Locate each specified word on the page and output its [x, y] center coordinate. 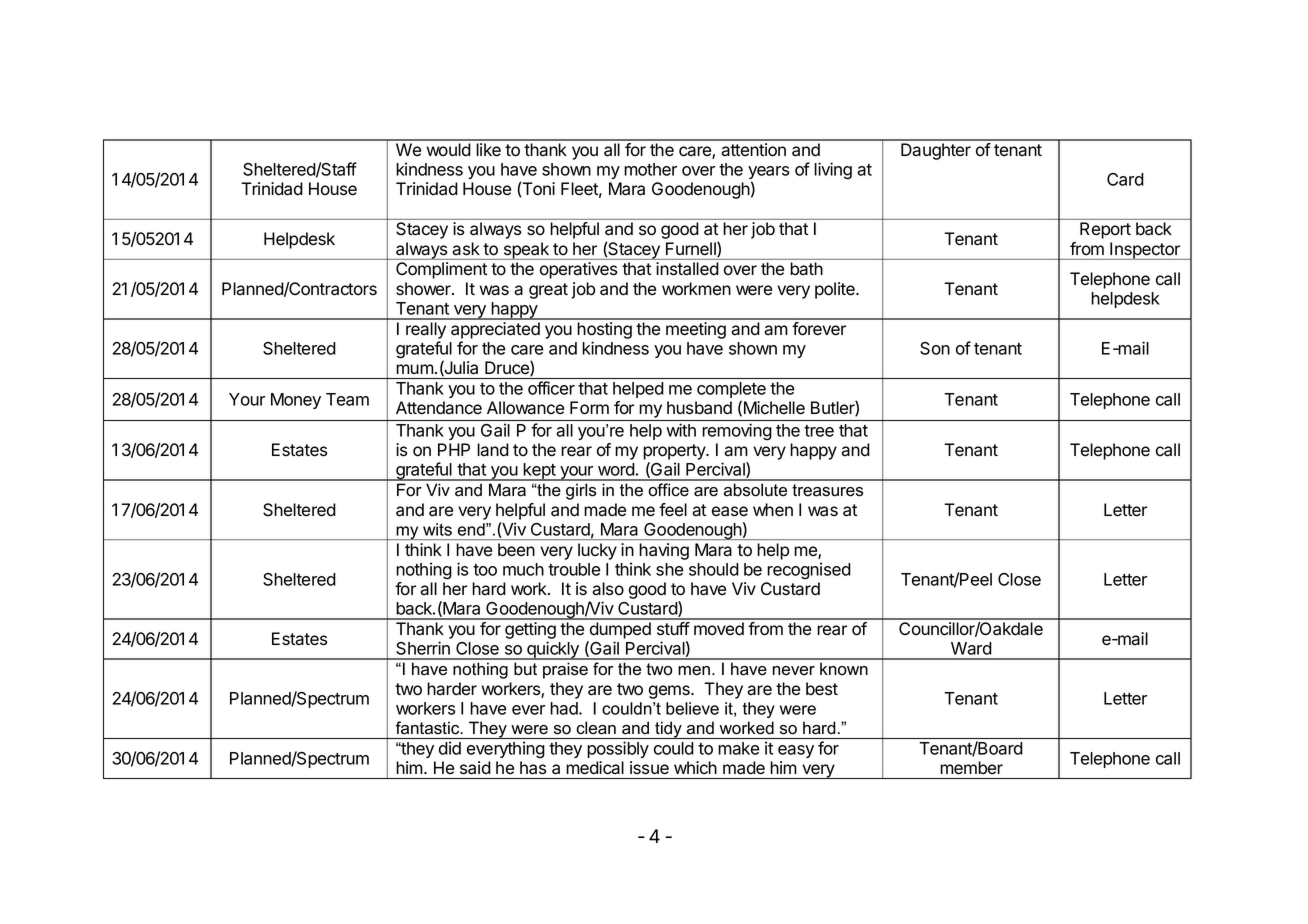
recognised [809, 571]
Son [935, 348]
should [714, 569]
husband [699, 408]
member [972, 767]
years [768, 174]
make [738, 748]
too [485, 570]
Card [1125, 179]
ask [466, 248]
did [450, 748]
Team [347, 399]
